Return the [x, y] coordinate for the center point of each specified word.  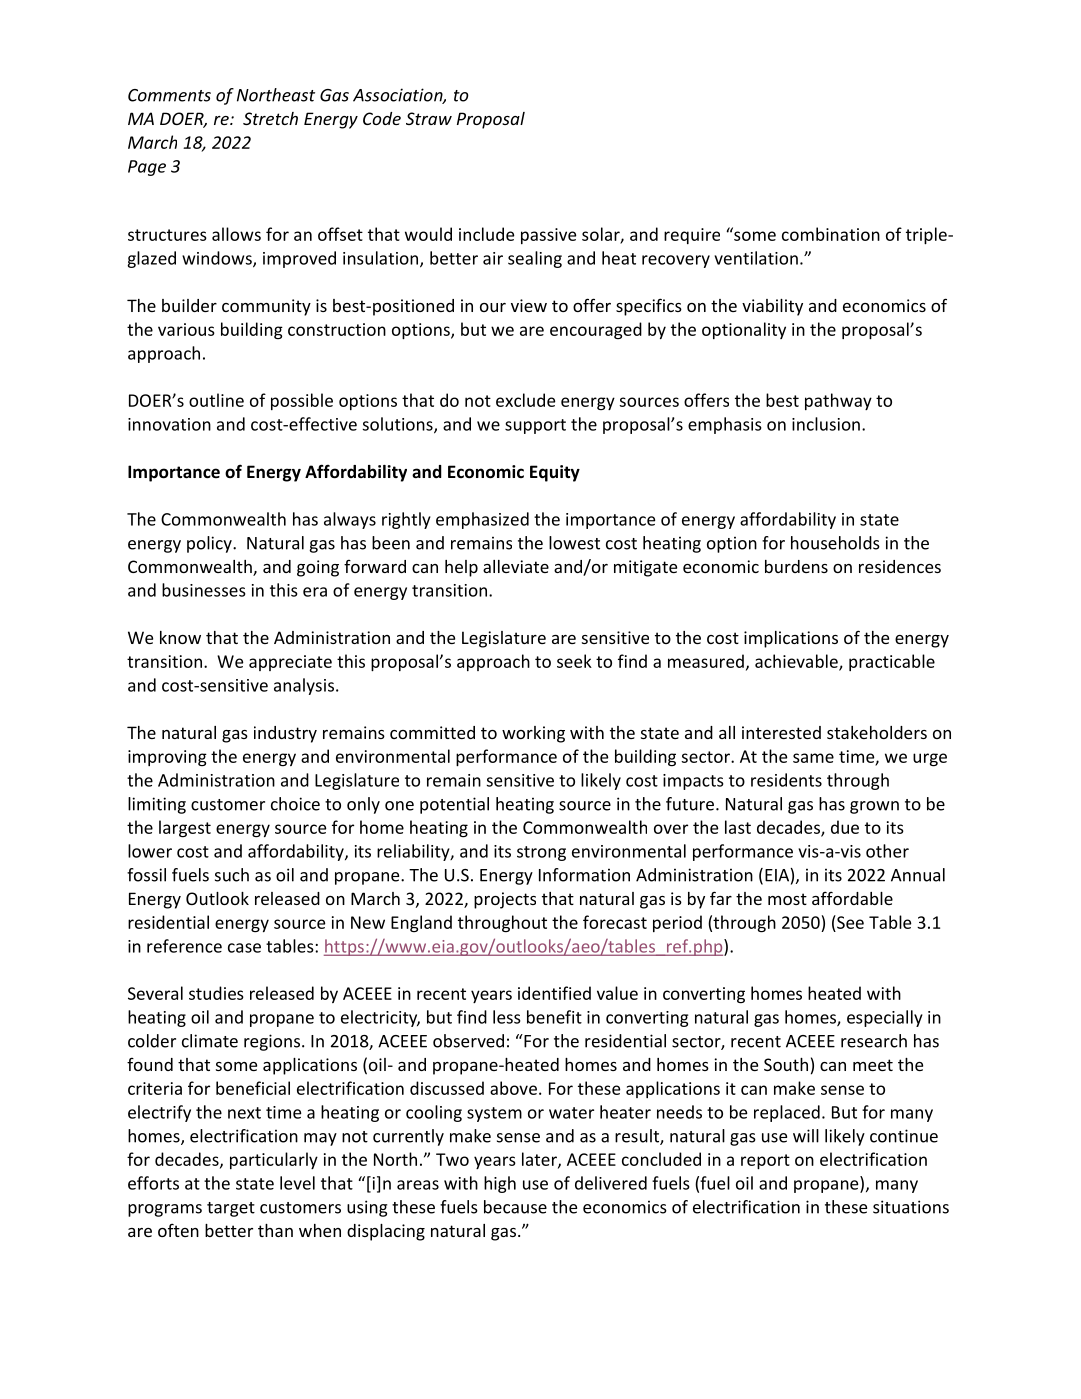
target [231, 1209]
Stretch [270, 118]
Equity [555, 473]
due [845, 827]
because [515, 1207]
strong [541, 853]
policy [210, 544]
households [835, 543]
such [232, 875]
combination [831, 234]
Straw [429, 118]
